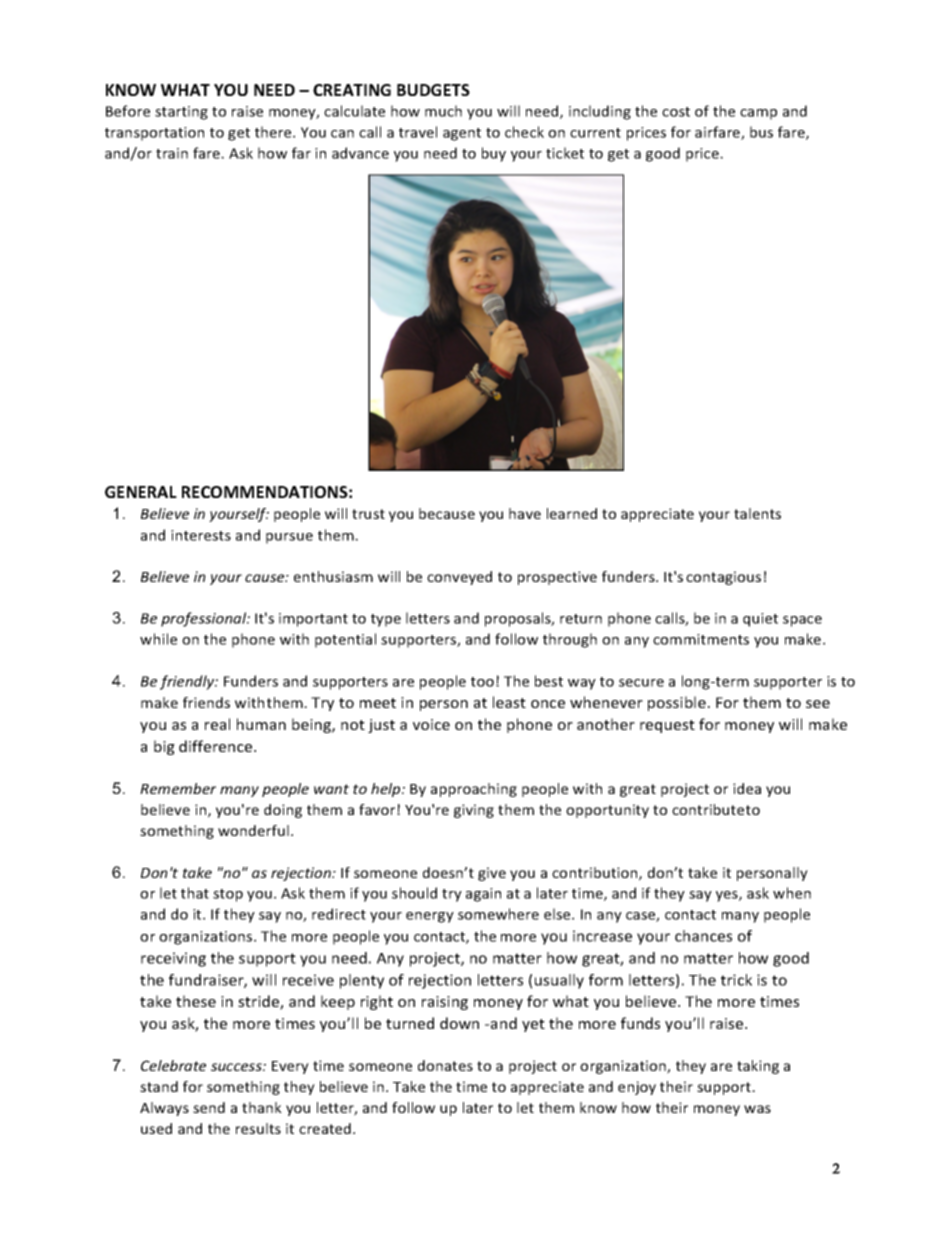 This page has width=952, height=1233. What do you see at coordinates (757, 513) in the page?
I see `talents` at bounding box center [757, 513].
